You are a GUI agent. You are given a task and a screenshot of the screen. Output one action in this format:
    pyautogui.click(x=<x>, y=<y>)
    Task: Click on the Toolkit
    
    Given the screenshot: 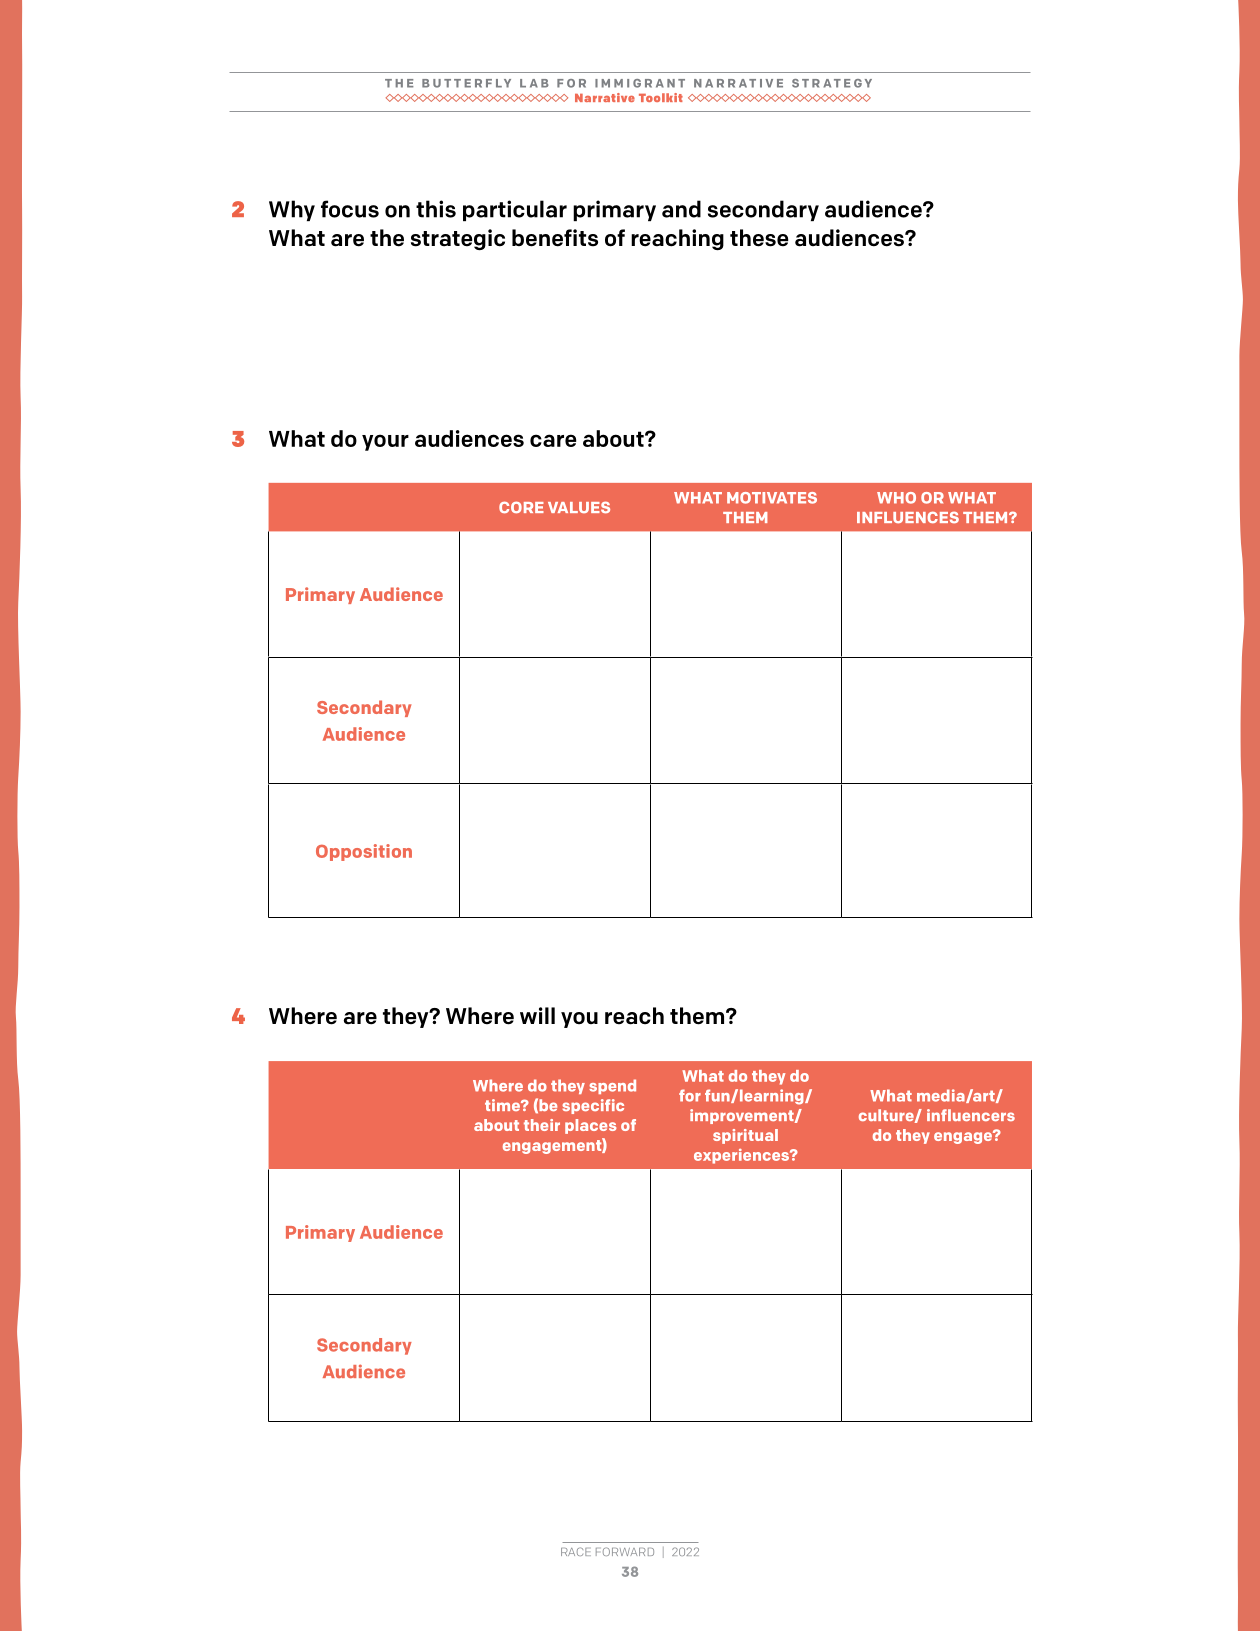 What is the action you would take?
    pyautogui.click(x=661, y=97)
